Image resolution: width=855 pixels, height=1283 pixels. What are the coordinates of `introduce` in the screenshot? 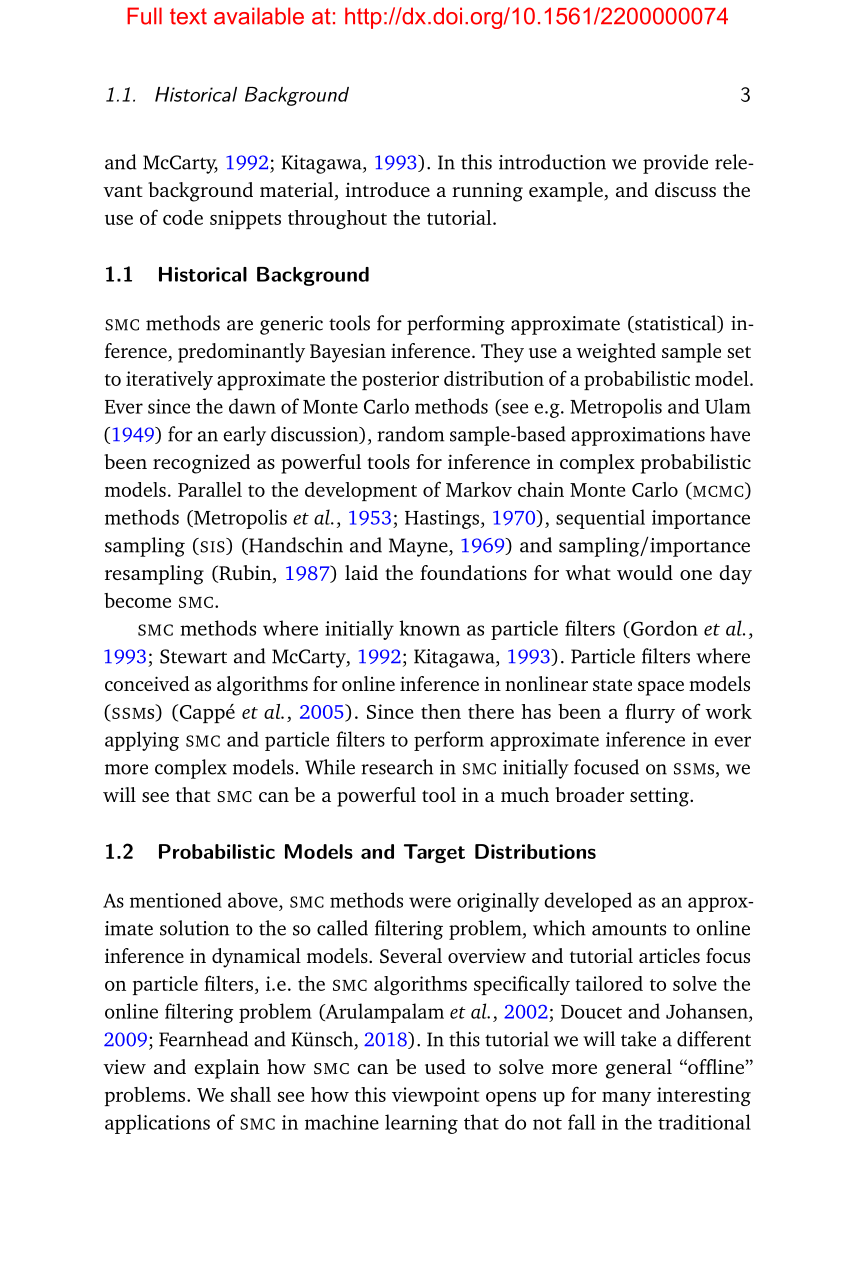 It's located at (387, 189).
